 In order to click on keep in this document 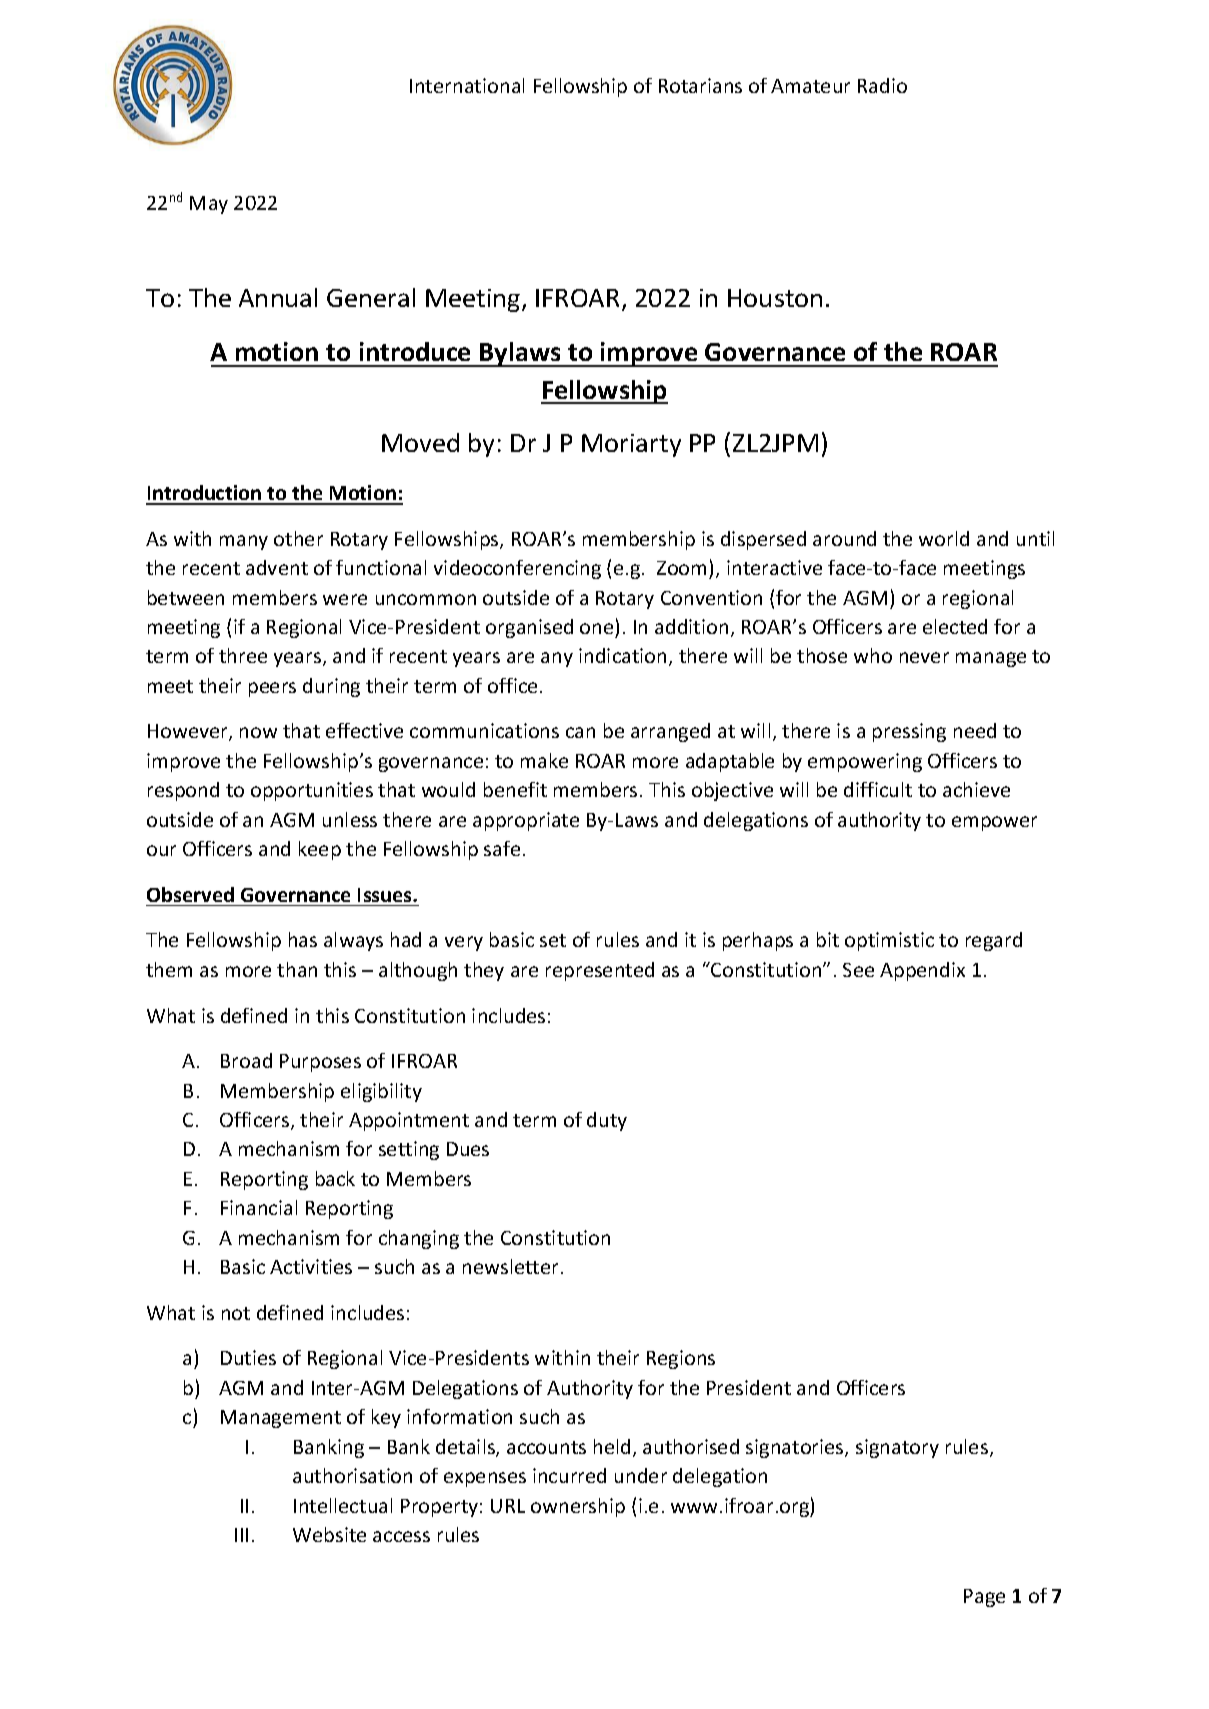, I will do `click(320, 850)`.
